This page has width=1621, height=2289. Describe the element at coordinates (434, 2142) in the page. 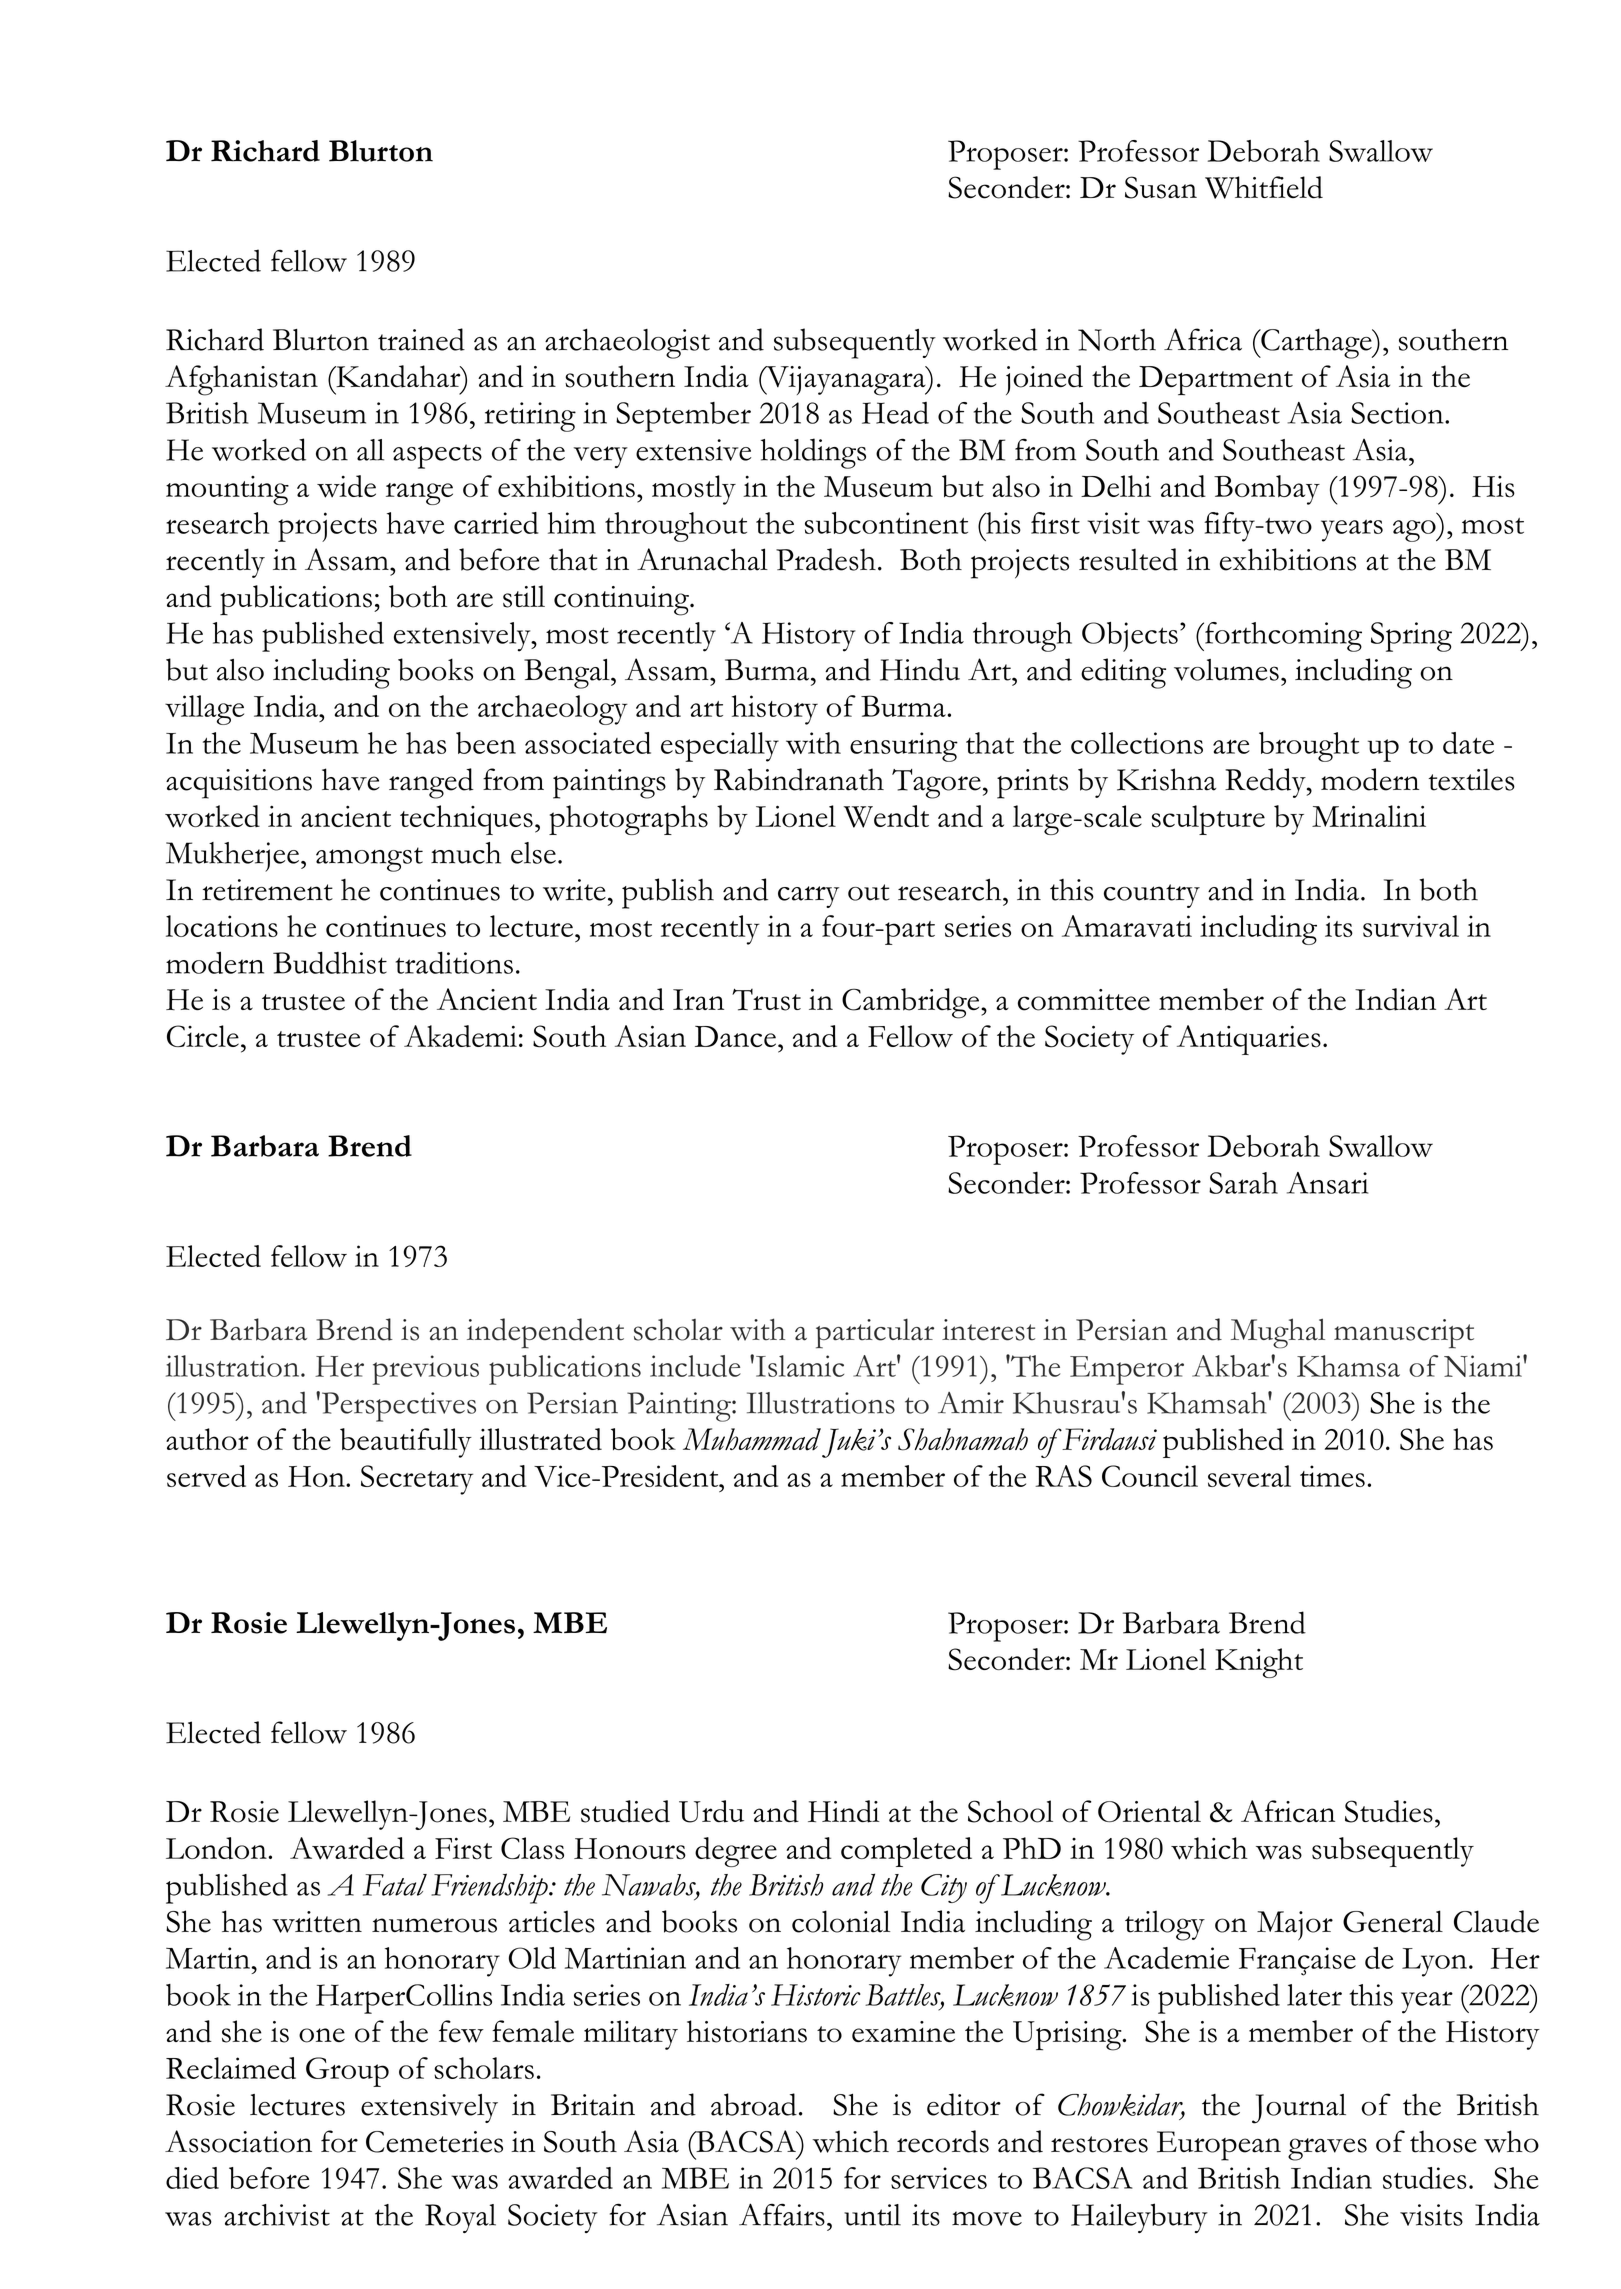

I see `Cemeteries` at that location.
